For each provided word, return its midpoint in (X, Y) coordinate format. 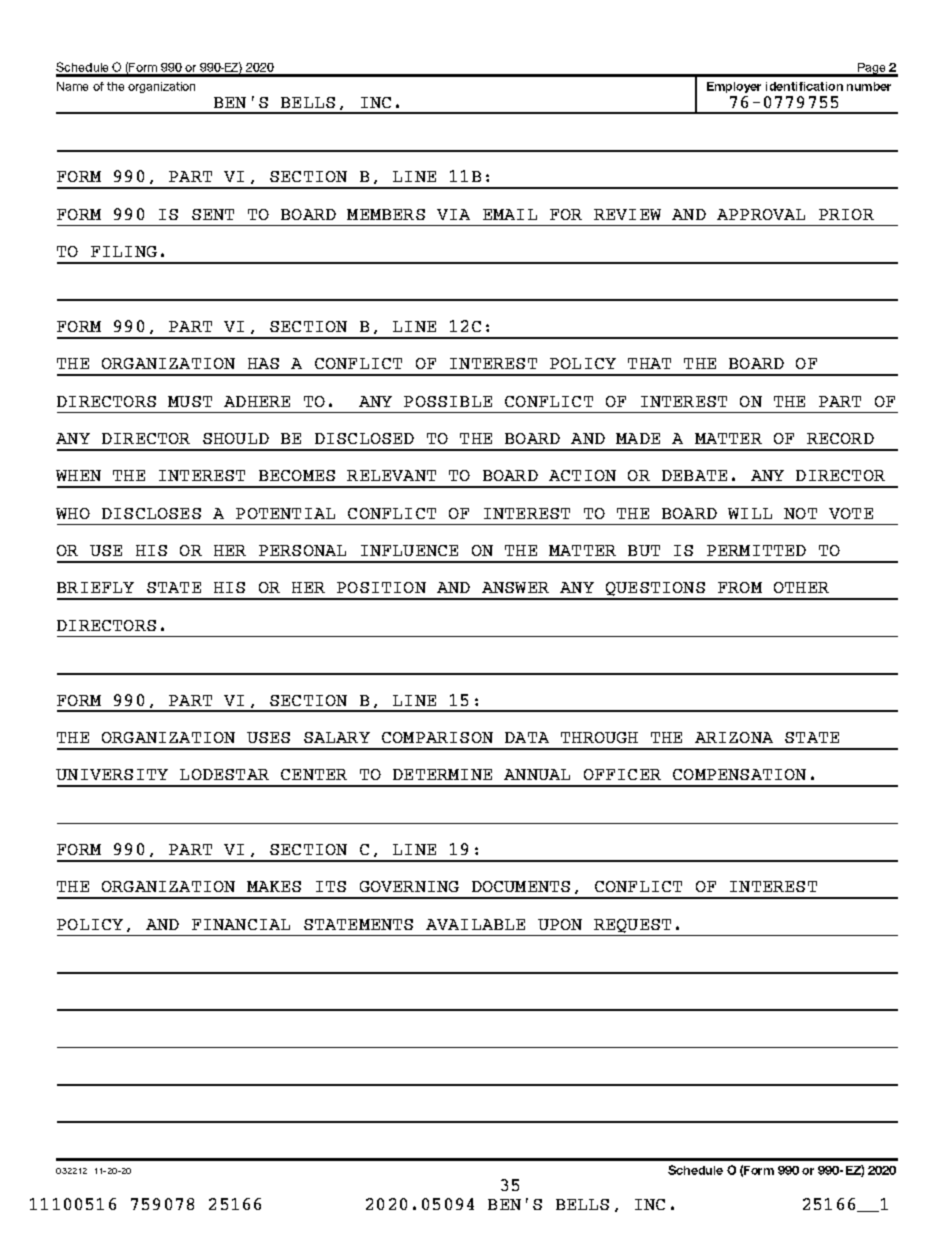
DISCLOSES (151, 513)
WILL (750, 513)
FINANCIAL (241, 924)
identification (804, 86)
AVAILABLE (475, 924)
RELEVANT (391, 475)
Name (72, 86)
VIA (453, 214)
